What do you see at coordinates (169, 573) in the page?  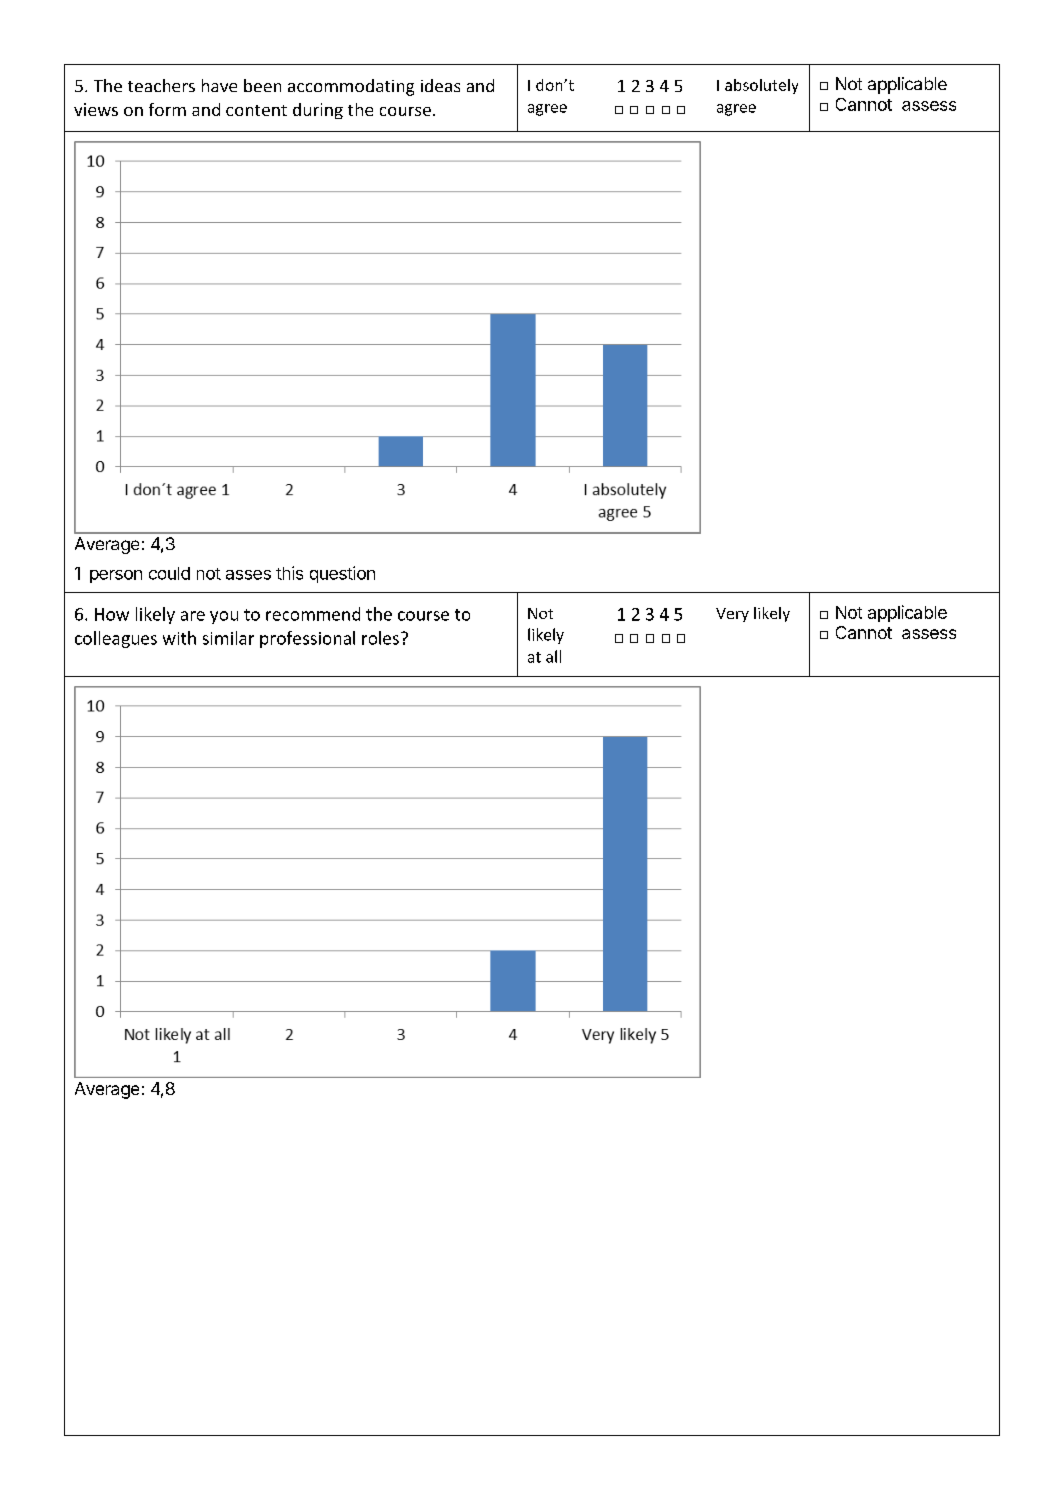 I see `could` at bounding box center [169, 573].
